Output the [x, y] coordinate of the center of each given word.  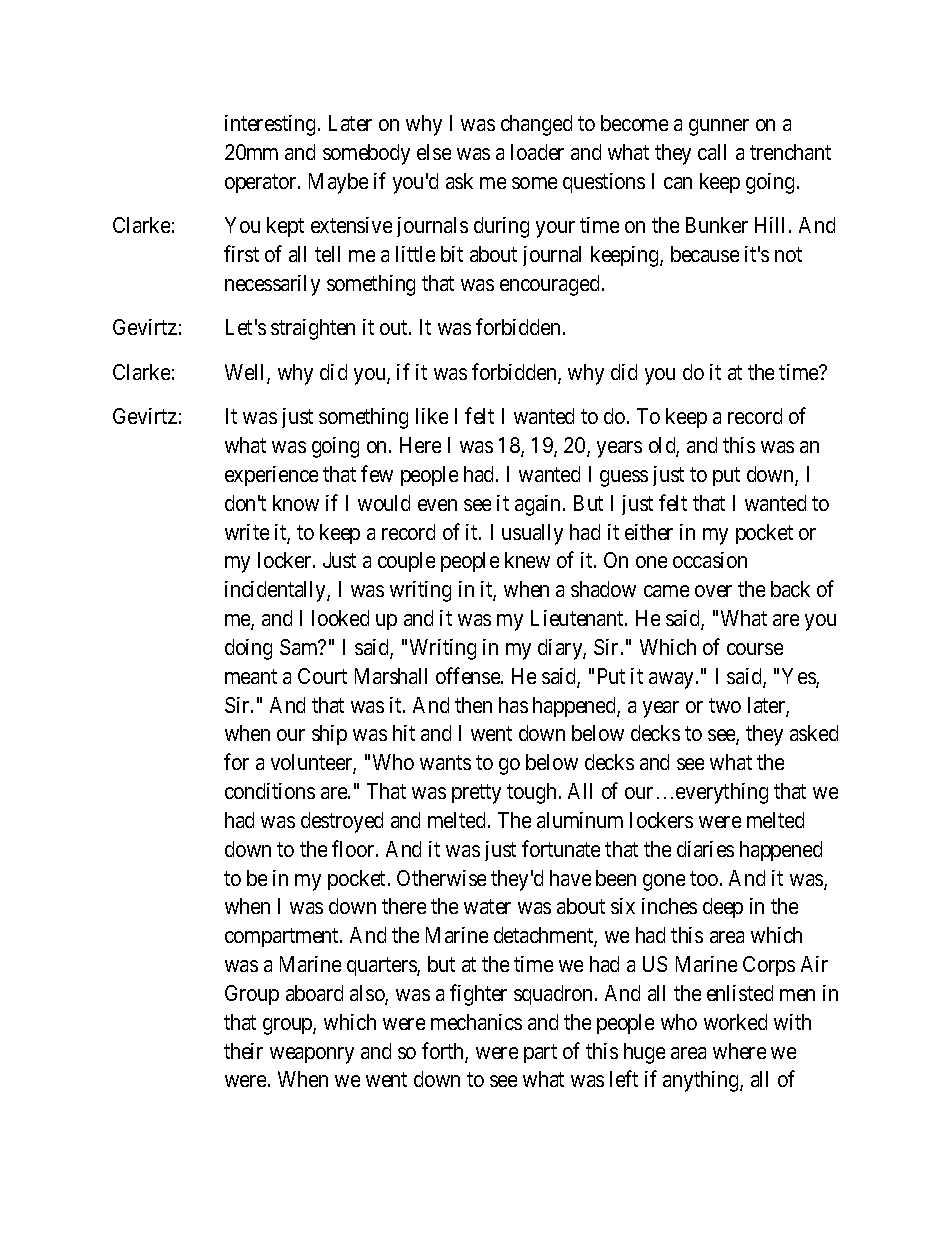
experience [271, 476]
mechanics [476, 1022]
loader [537, 152]
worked [735, 1022]
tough [531, 793]
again [539, 505]
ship [329, 735]
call [712, 152]
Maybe [338, 183]
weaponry [312, 1055]
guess [624, 478]
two [725, 705]
